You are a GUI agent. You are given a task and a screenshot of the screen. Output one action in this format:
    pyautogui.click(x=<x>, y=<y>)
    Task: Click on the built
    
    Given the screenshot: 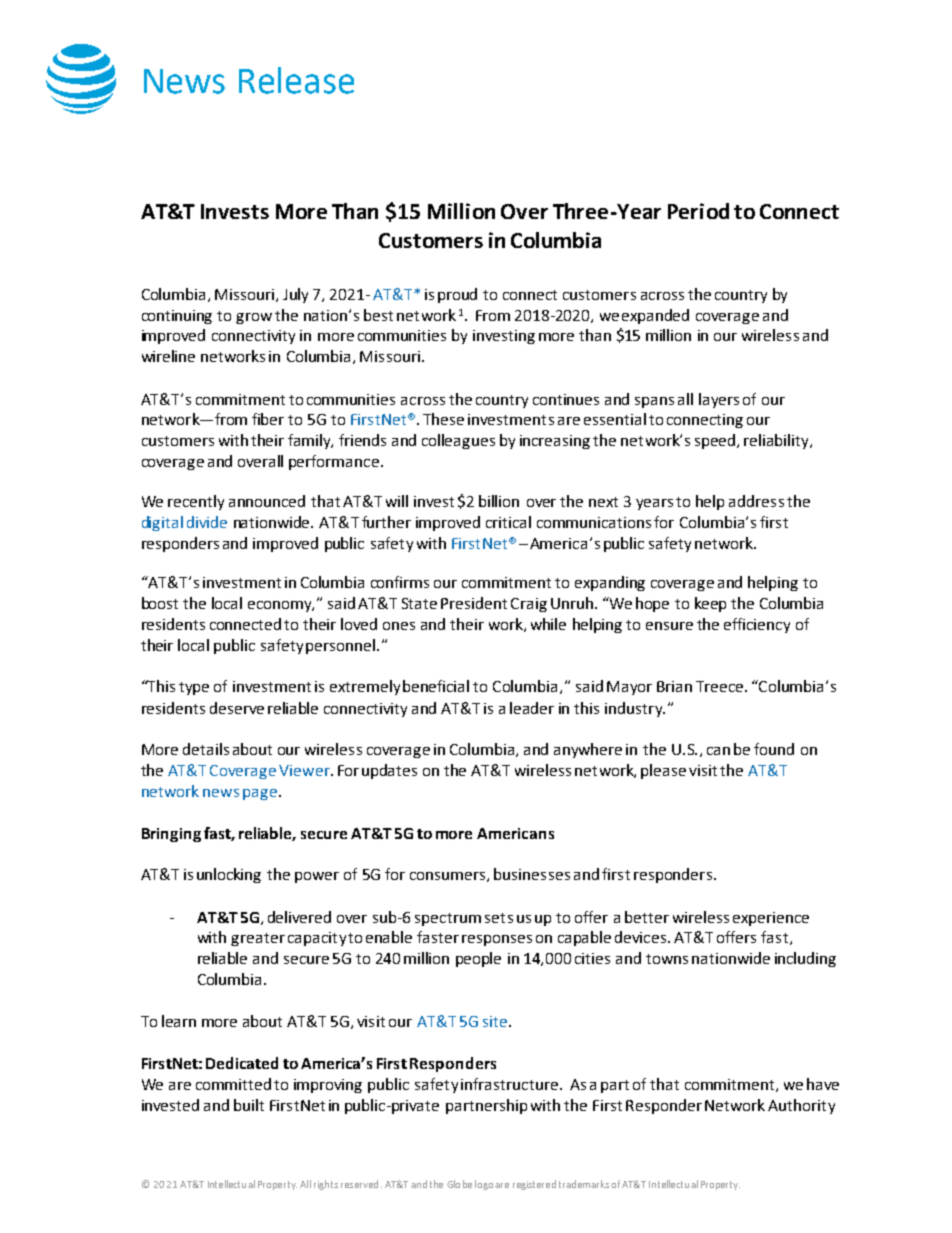 What is the action you would take?
    pyautogui.click(x=249, y=1105)
